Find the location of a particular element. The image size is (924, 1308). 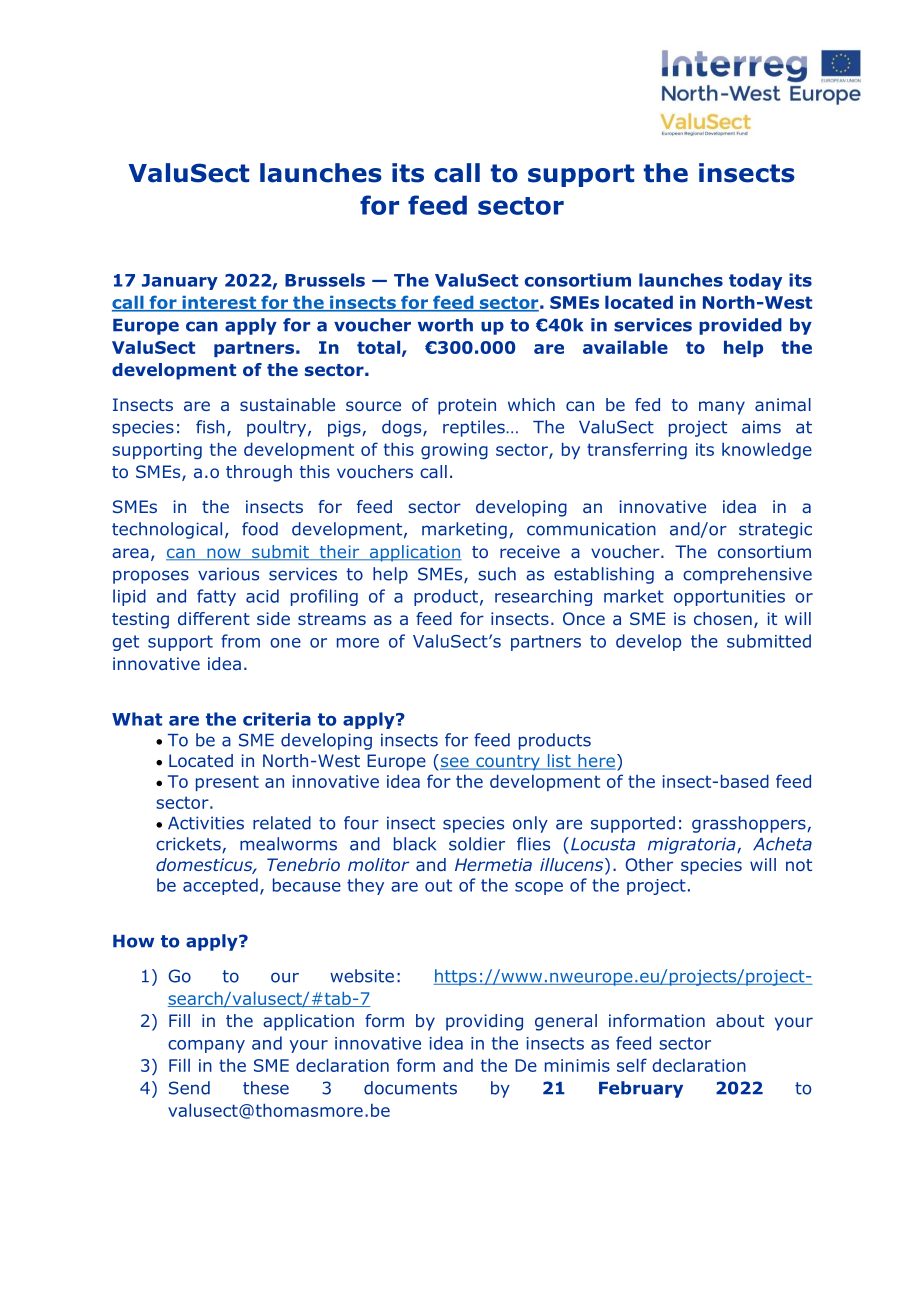

growing is located at coordinates (454, 451).
